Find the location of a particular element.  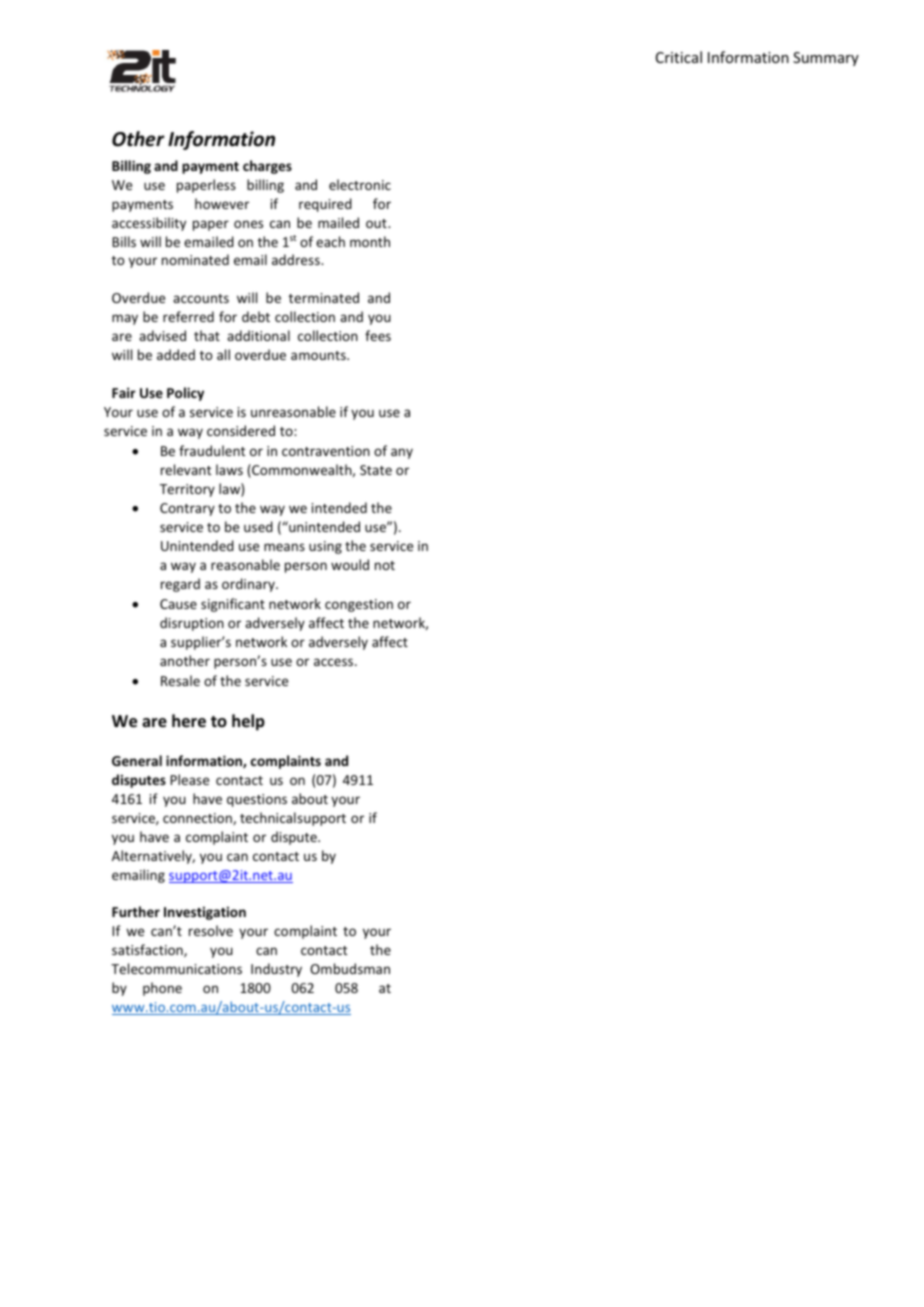

Industry is located at coordinates (276, 970).
